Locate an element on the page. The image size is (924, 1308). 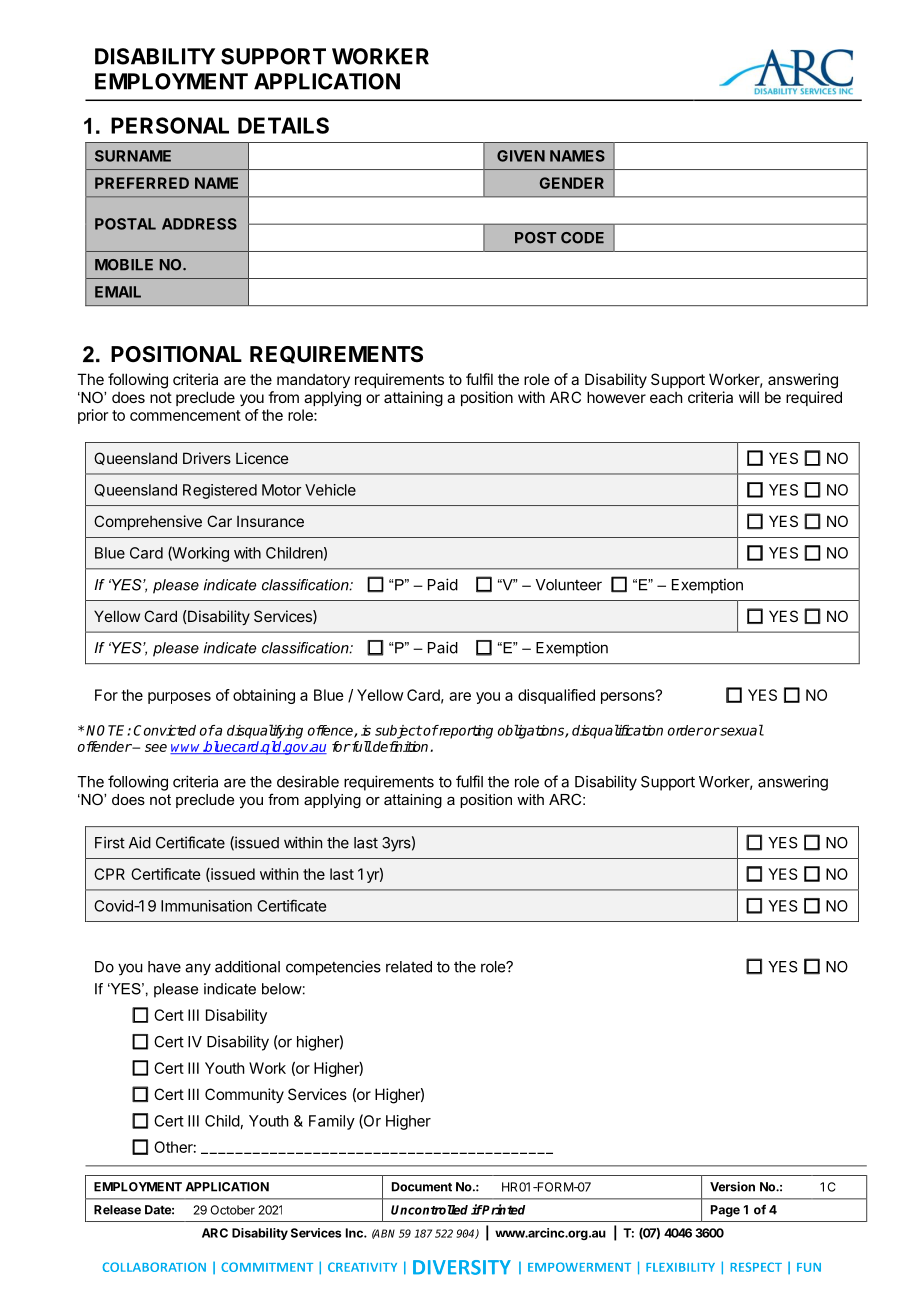
GENDER is located at coordinates (572, 183).
